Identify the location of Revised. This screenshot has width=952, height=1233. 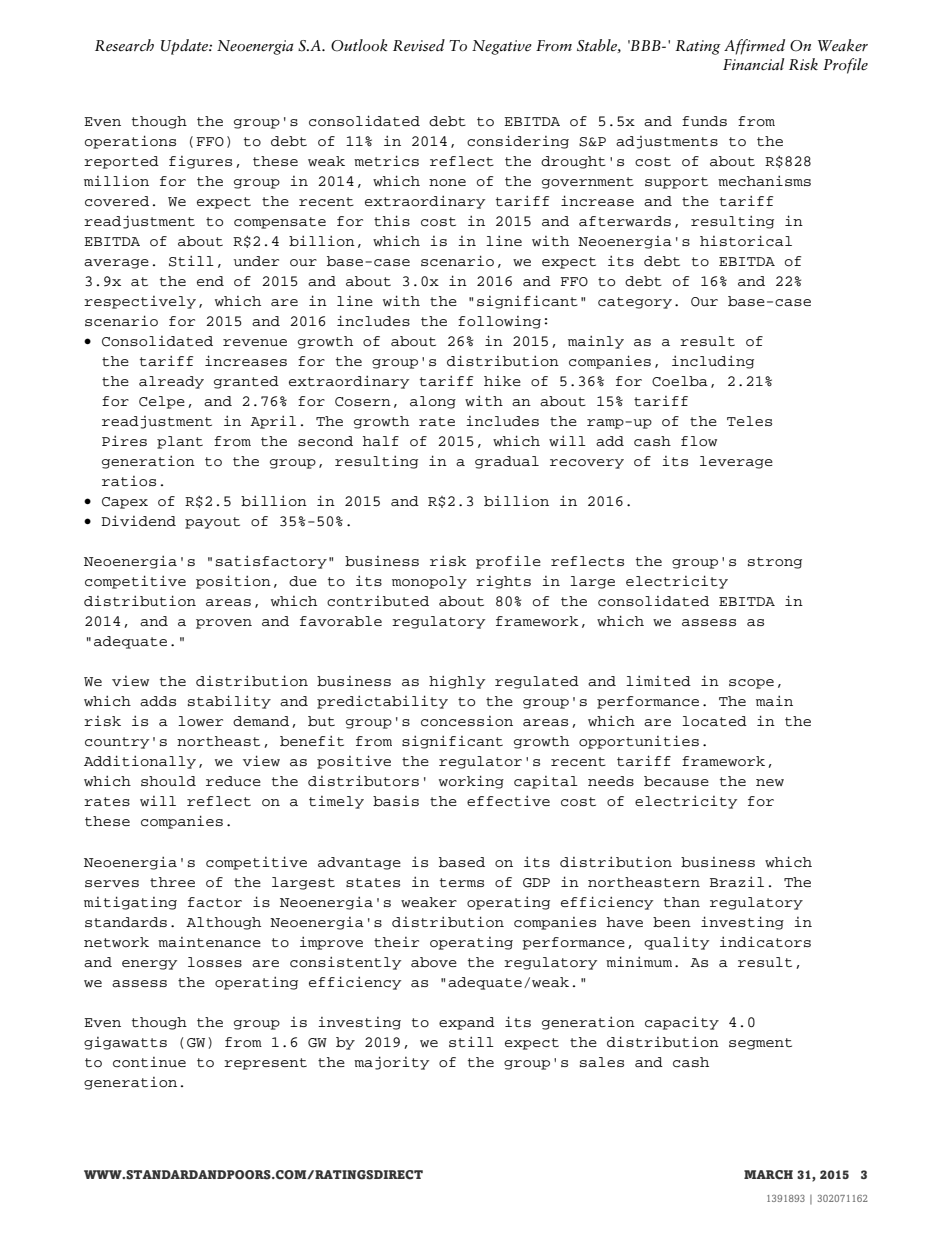
(419, 45).
